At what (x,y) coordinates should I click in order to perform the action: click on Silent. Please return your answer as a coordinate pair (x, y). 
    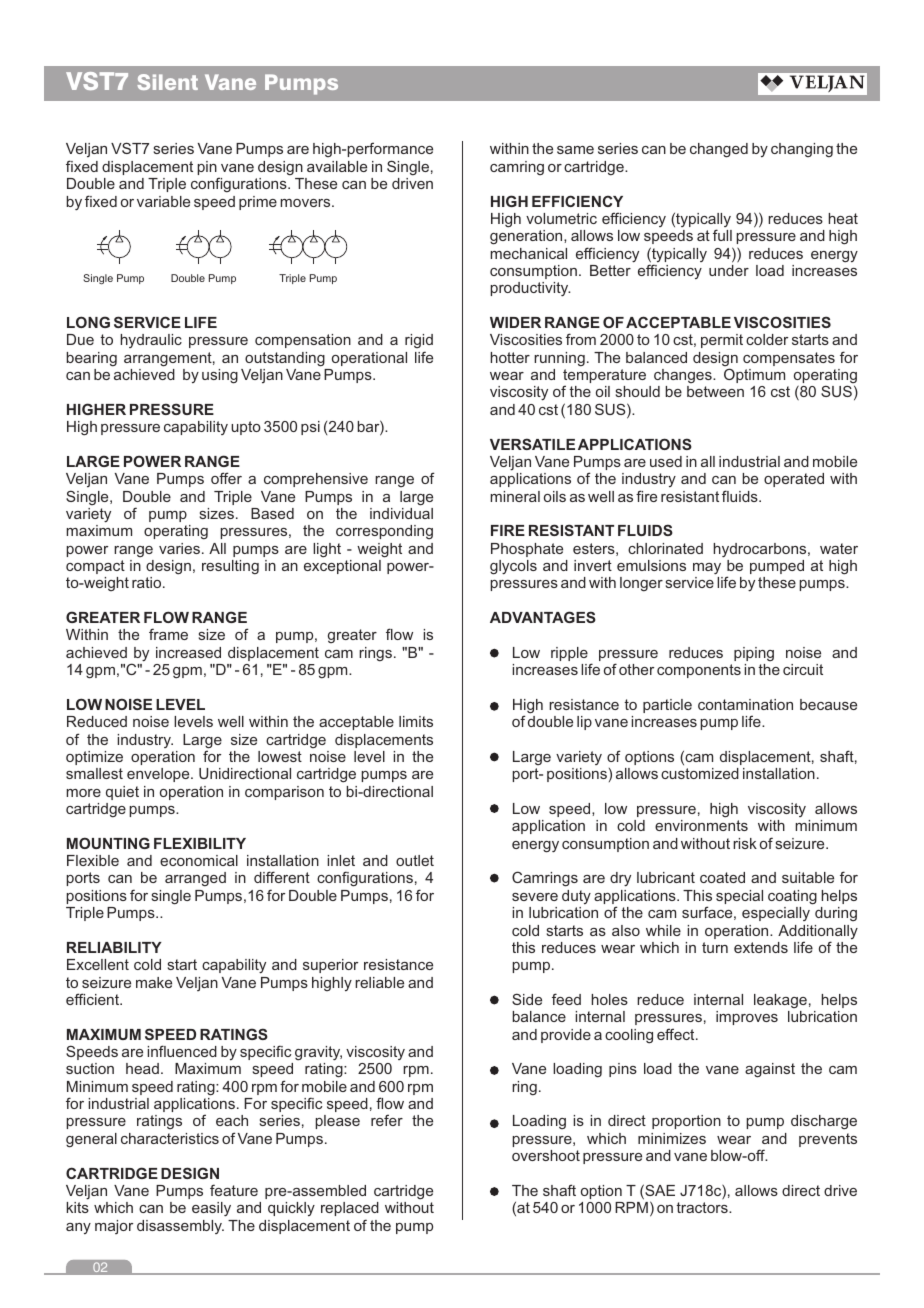
    Looking at the image, I should click on (167, 82).
